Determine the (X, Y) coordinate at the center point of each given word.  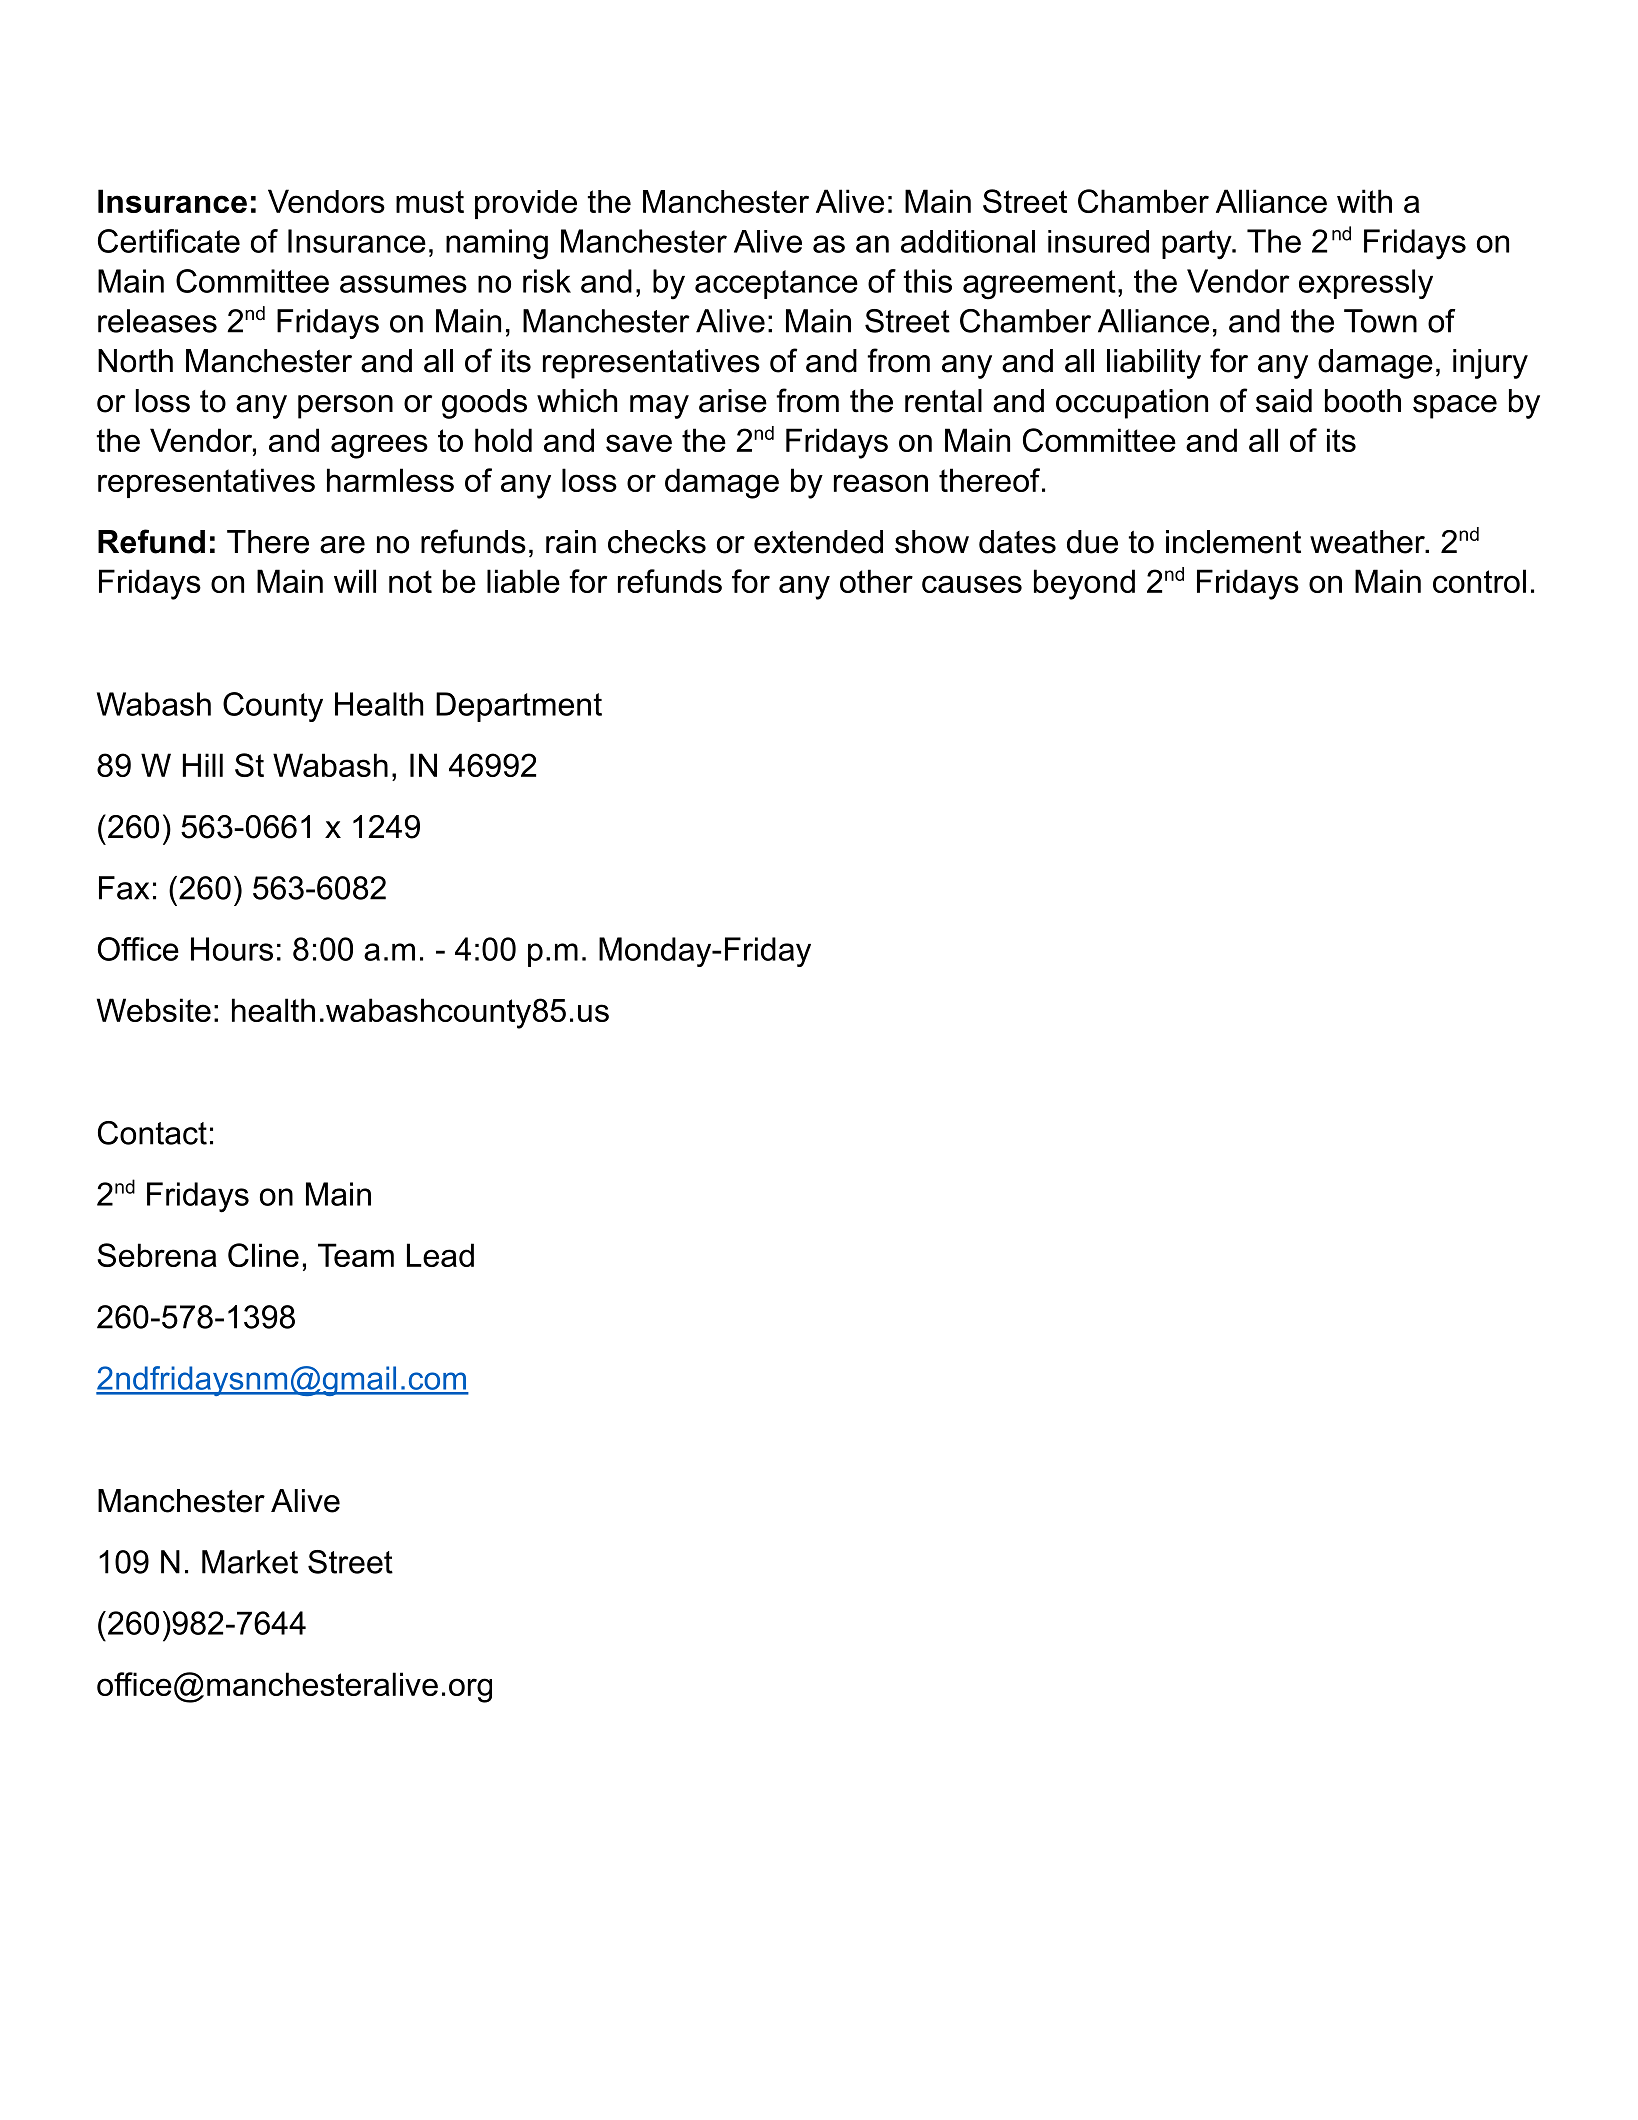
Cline (263, 1255)
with (1364, 201)
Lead (440, 1255)
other (876, 581)
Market (250, 1562)
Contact (152, 1133)
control (1479, 581)
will (355, 581)
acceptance (776, 284)
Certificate (169, 241)
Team (356, 1255)
